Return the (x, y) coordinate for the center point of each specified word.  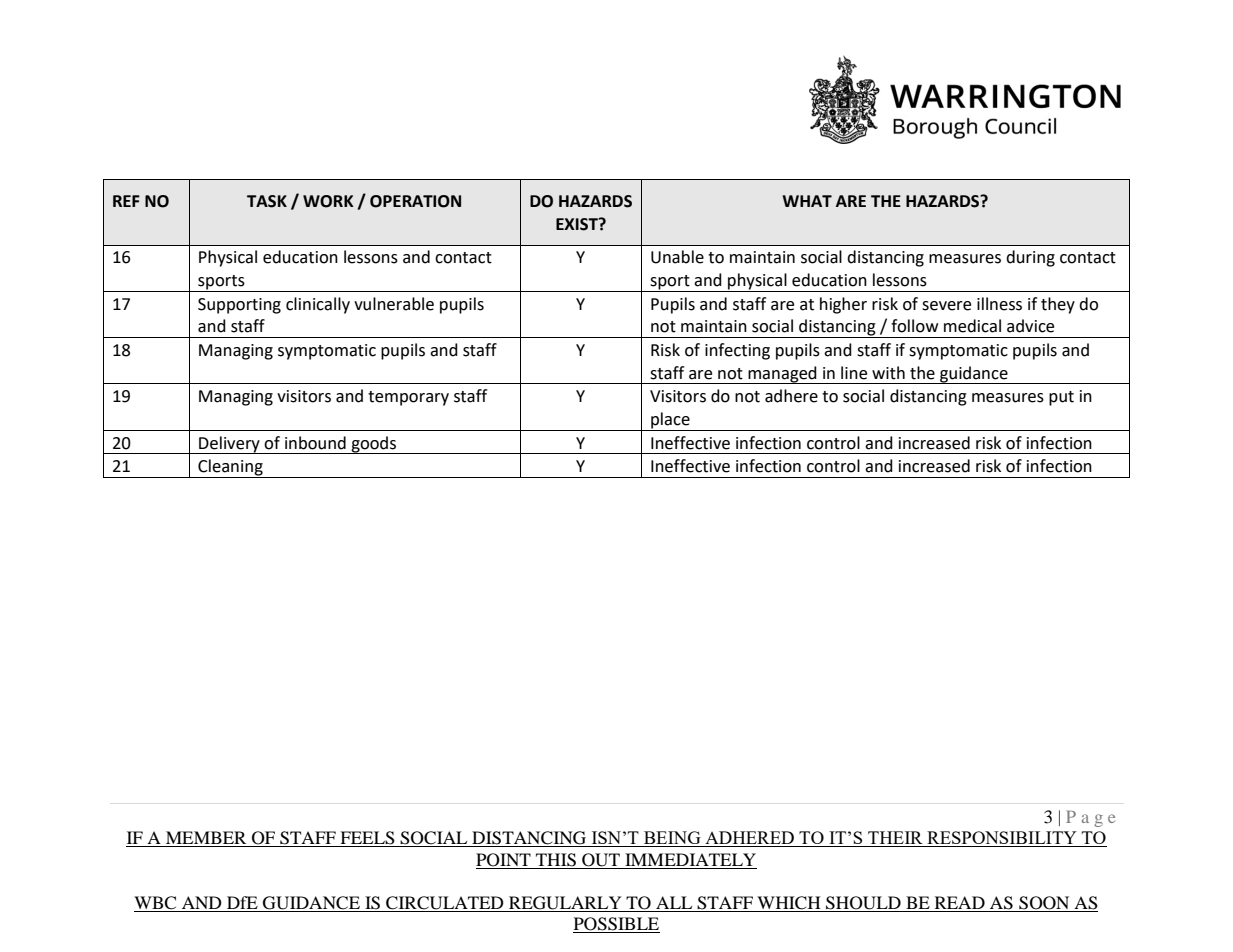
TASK (267, 201)
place (670, 421)
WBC (155, 903)
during (1030, 258)
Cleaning (230, 468)
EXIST (578, 224)
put (1061, 398)
